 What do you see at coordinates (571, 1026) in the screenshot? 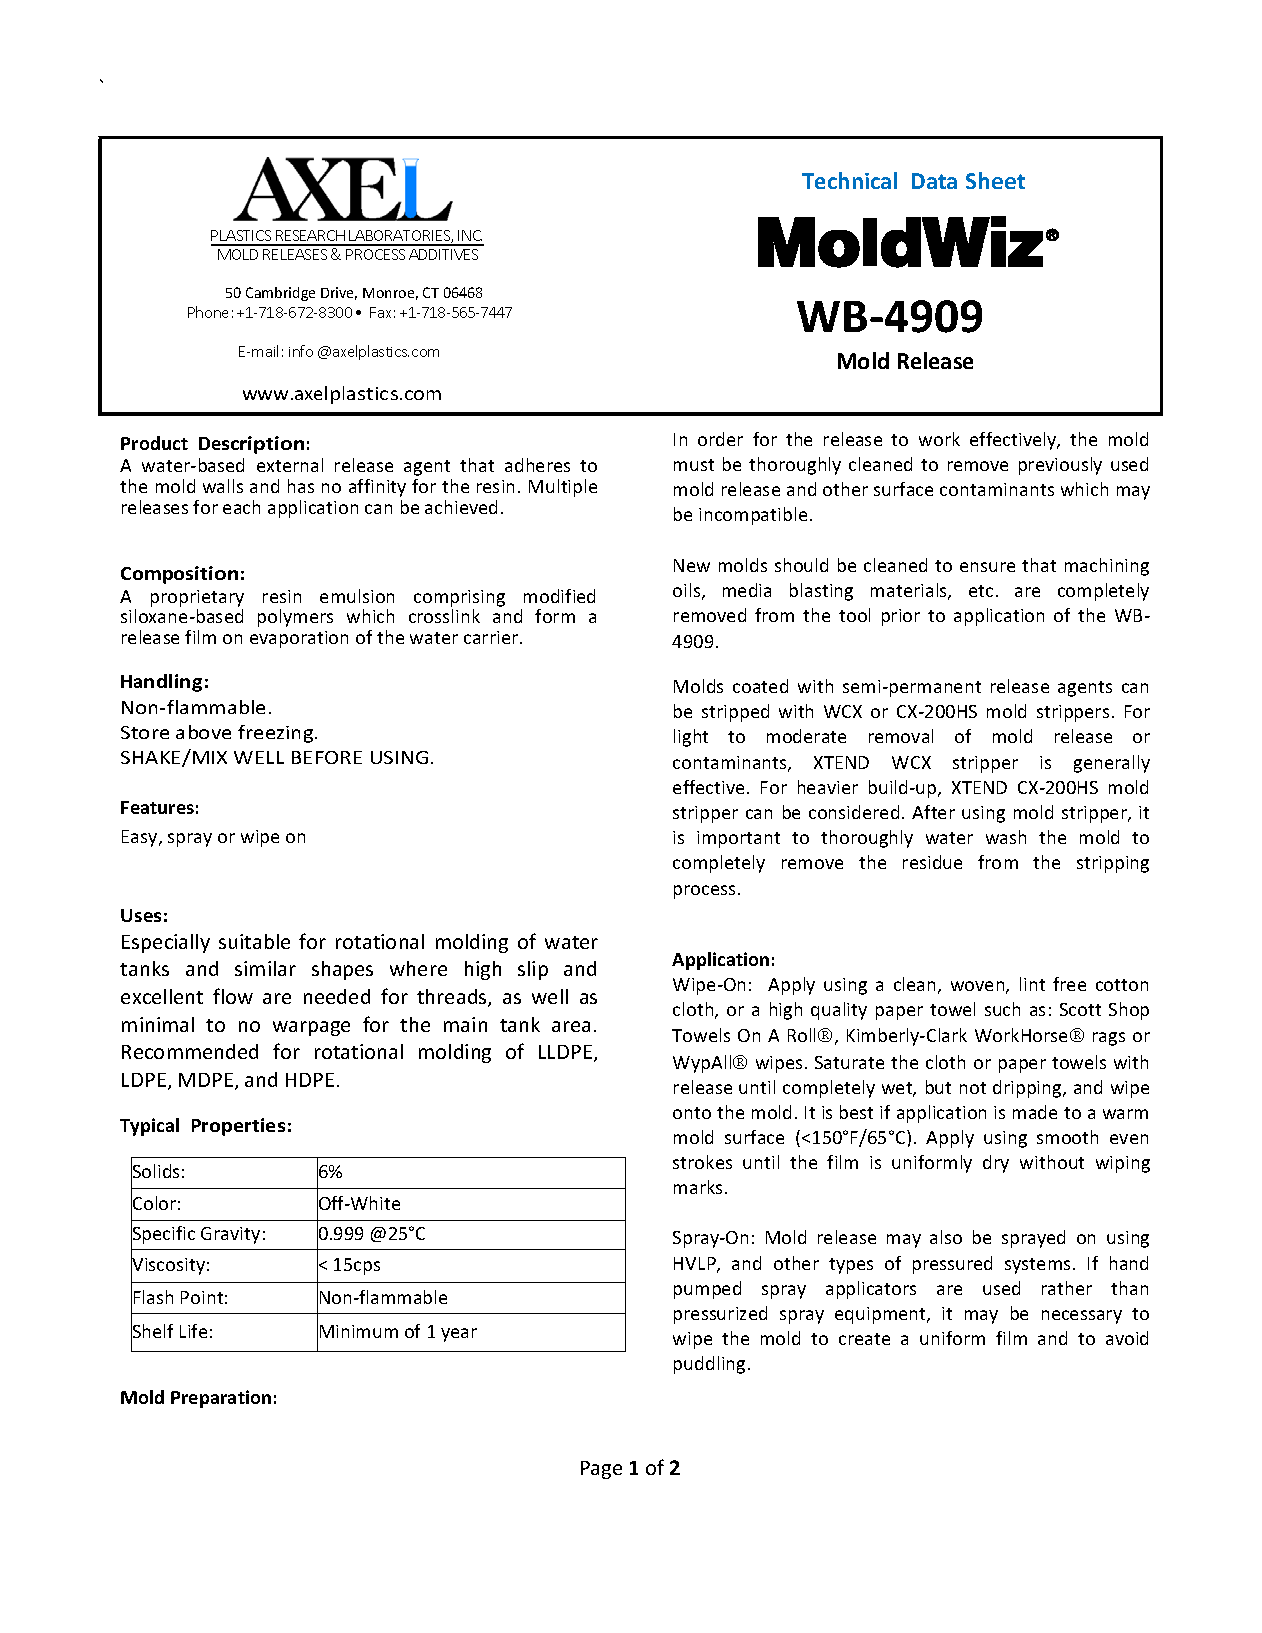
I see `area` at bounding box center [571, 1026].
